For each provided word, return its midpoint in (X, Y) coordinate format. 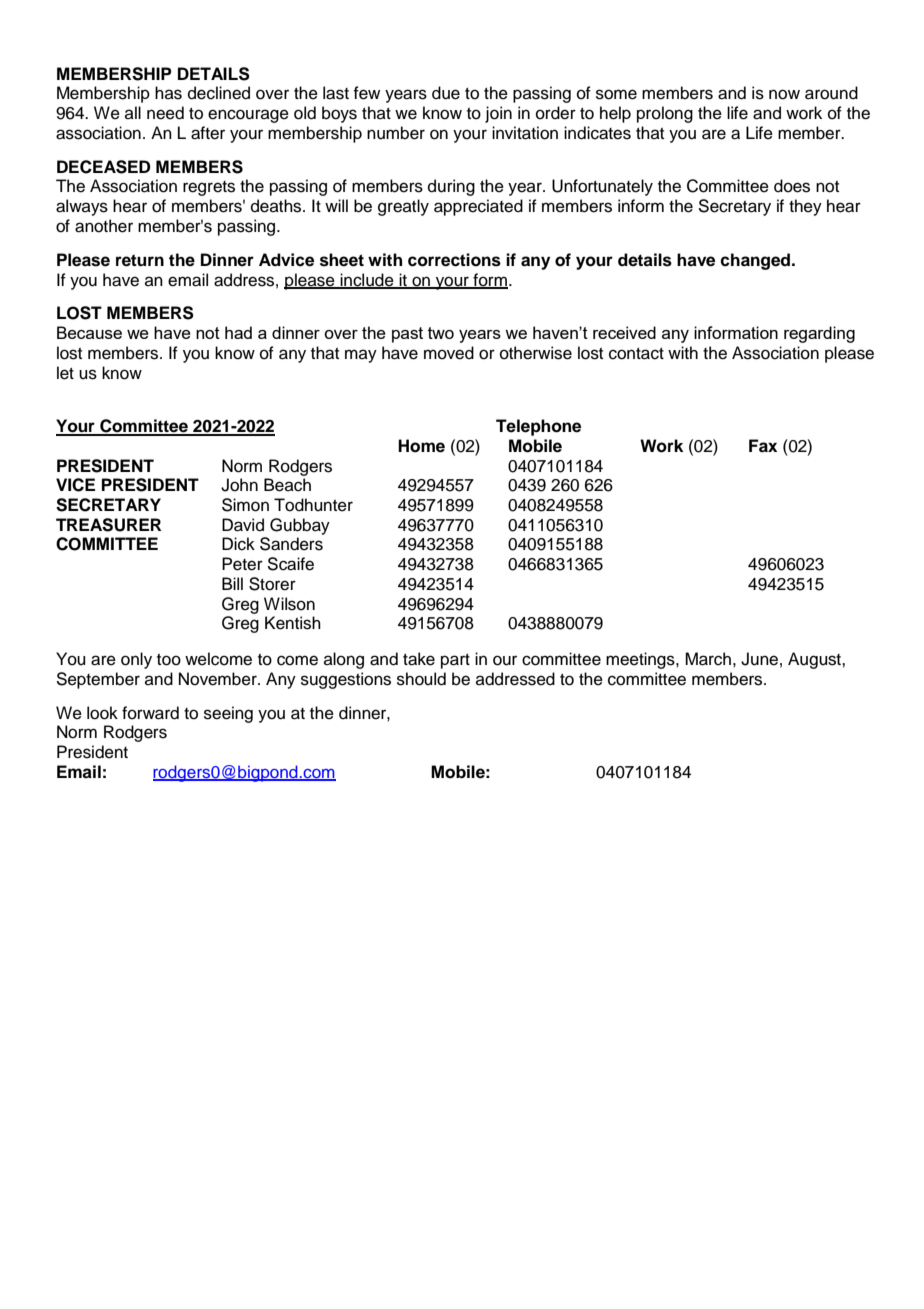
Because (89, 332)
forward (150, 713)
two (441, 333)
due (446, 93)
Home (421, 446)
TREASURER (108, 525)
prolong (665, 114)
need (165, 113)
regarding (819, 334)
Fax (763, 446)
